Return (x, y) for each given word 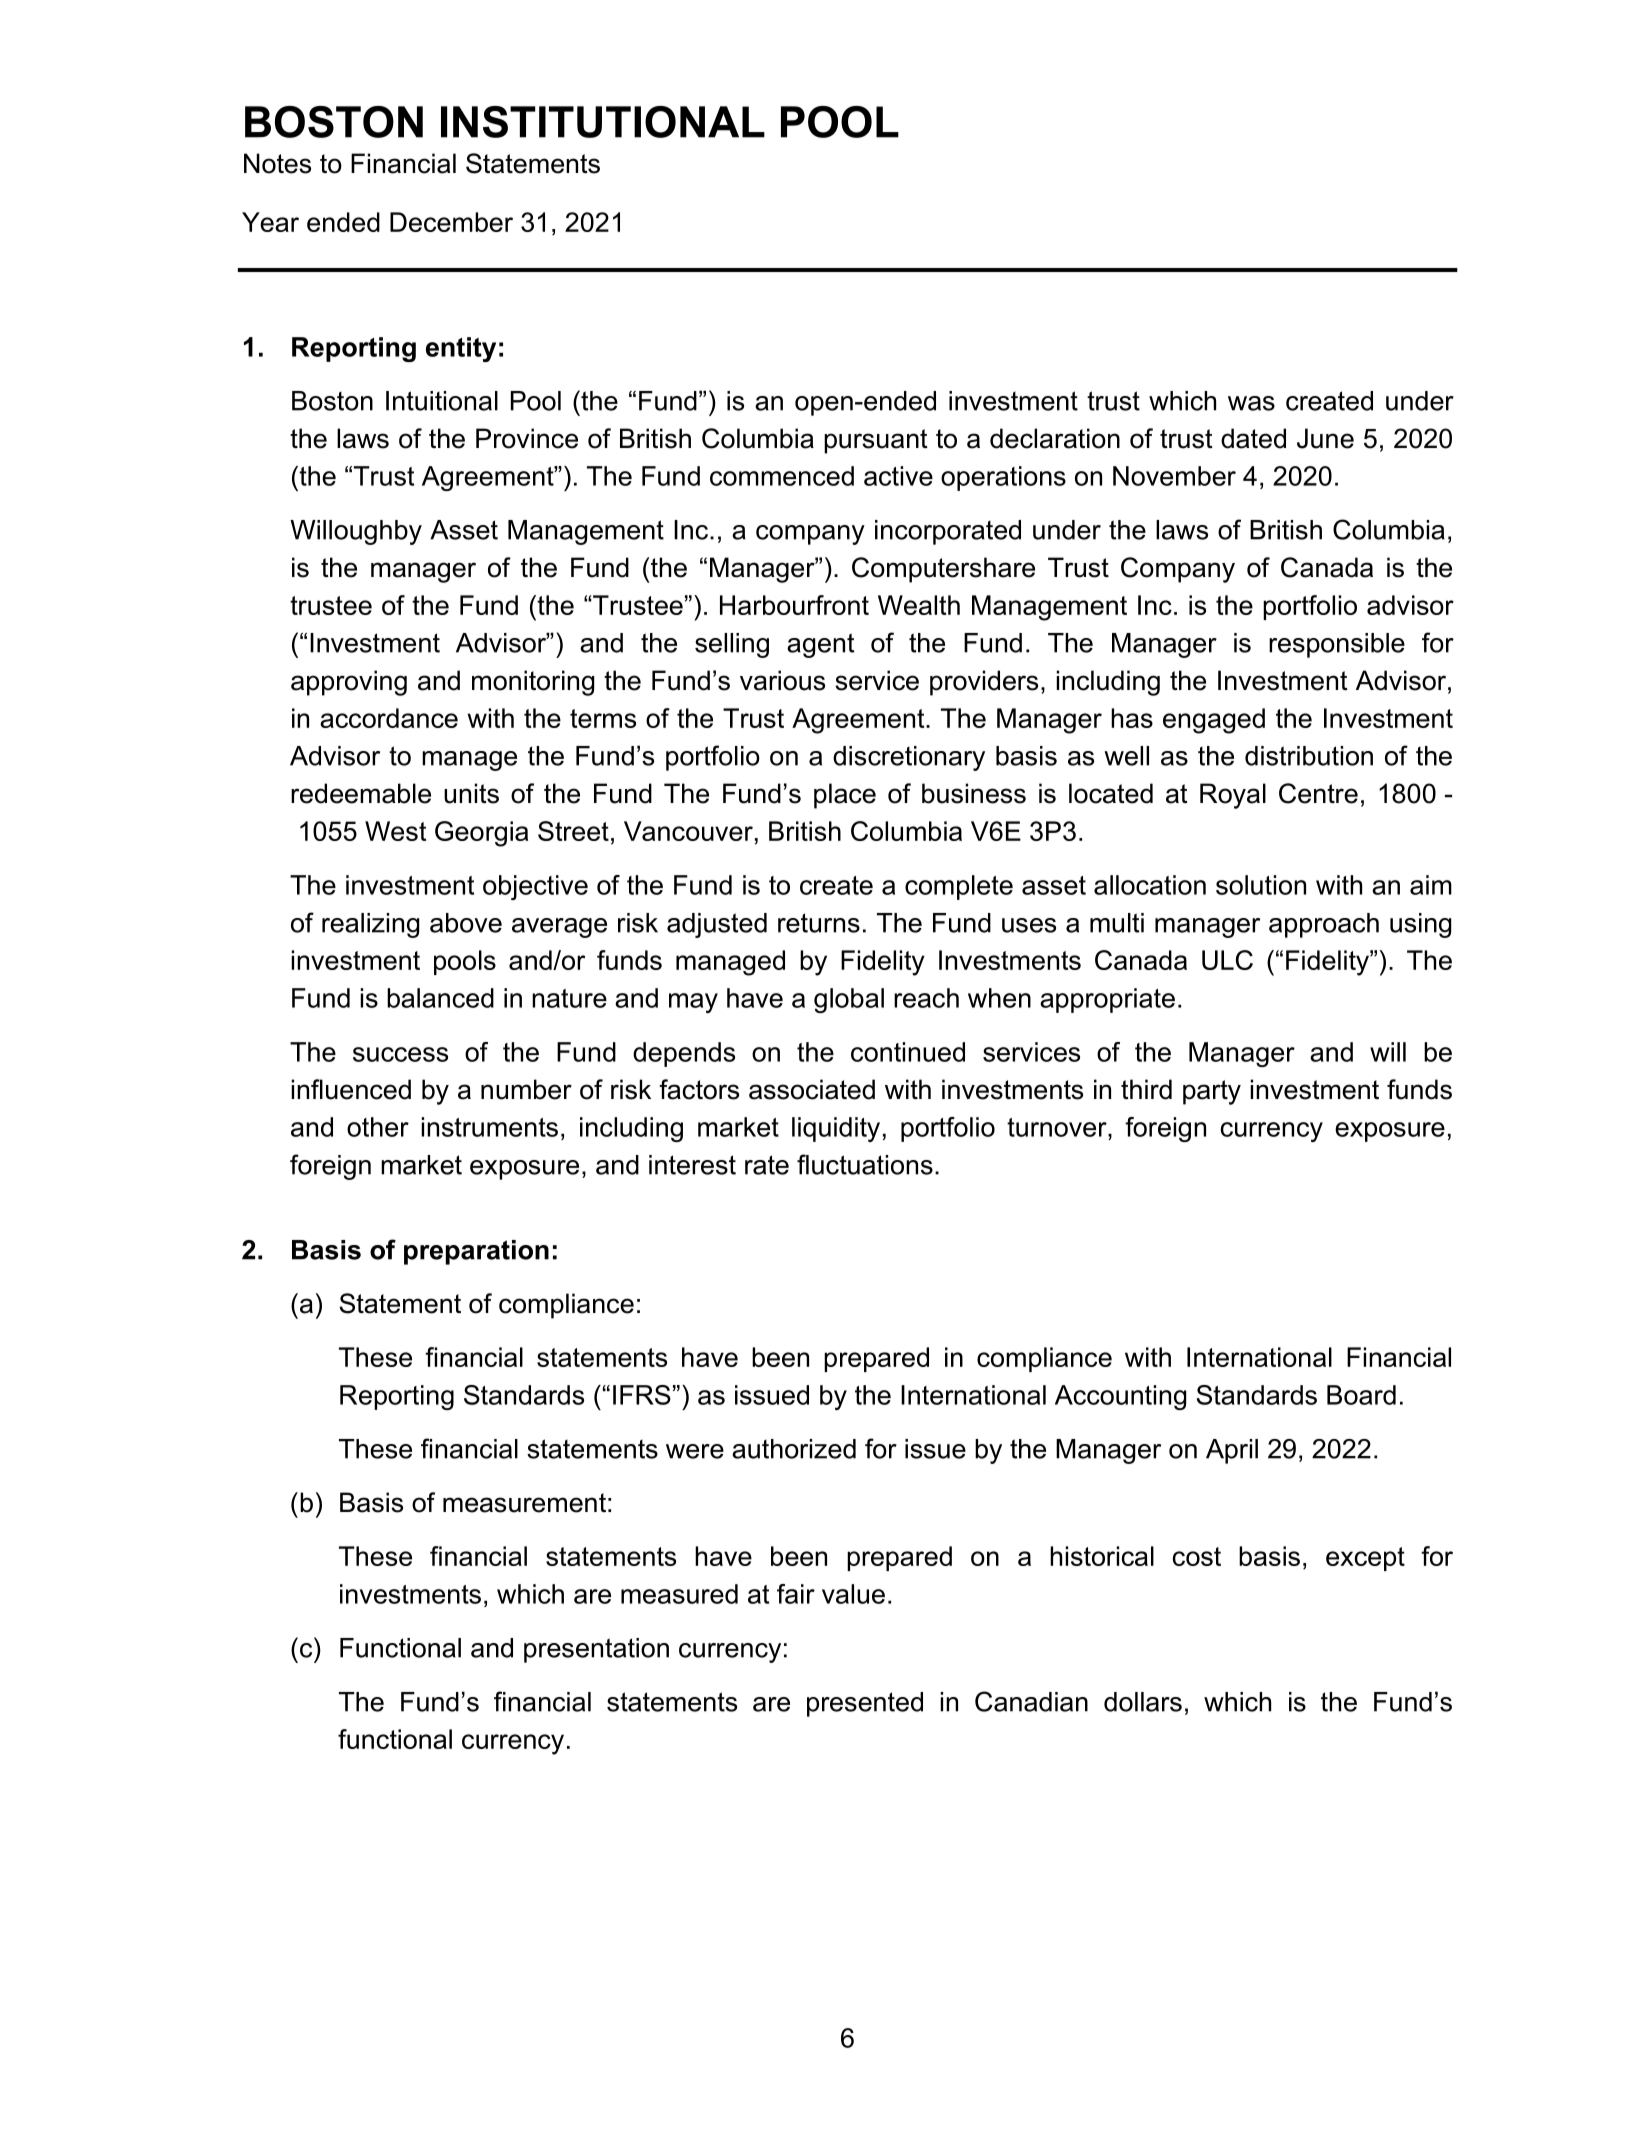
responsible (1337, 645)
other (378, 1127)
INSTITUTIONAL (603, 122)
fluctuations (865, 1164)
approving (349, 683)
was (1251, 403)
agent (820, 645)
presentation (596, 1650)
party (1212, 1092)
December (451, 222)
